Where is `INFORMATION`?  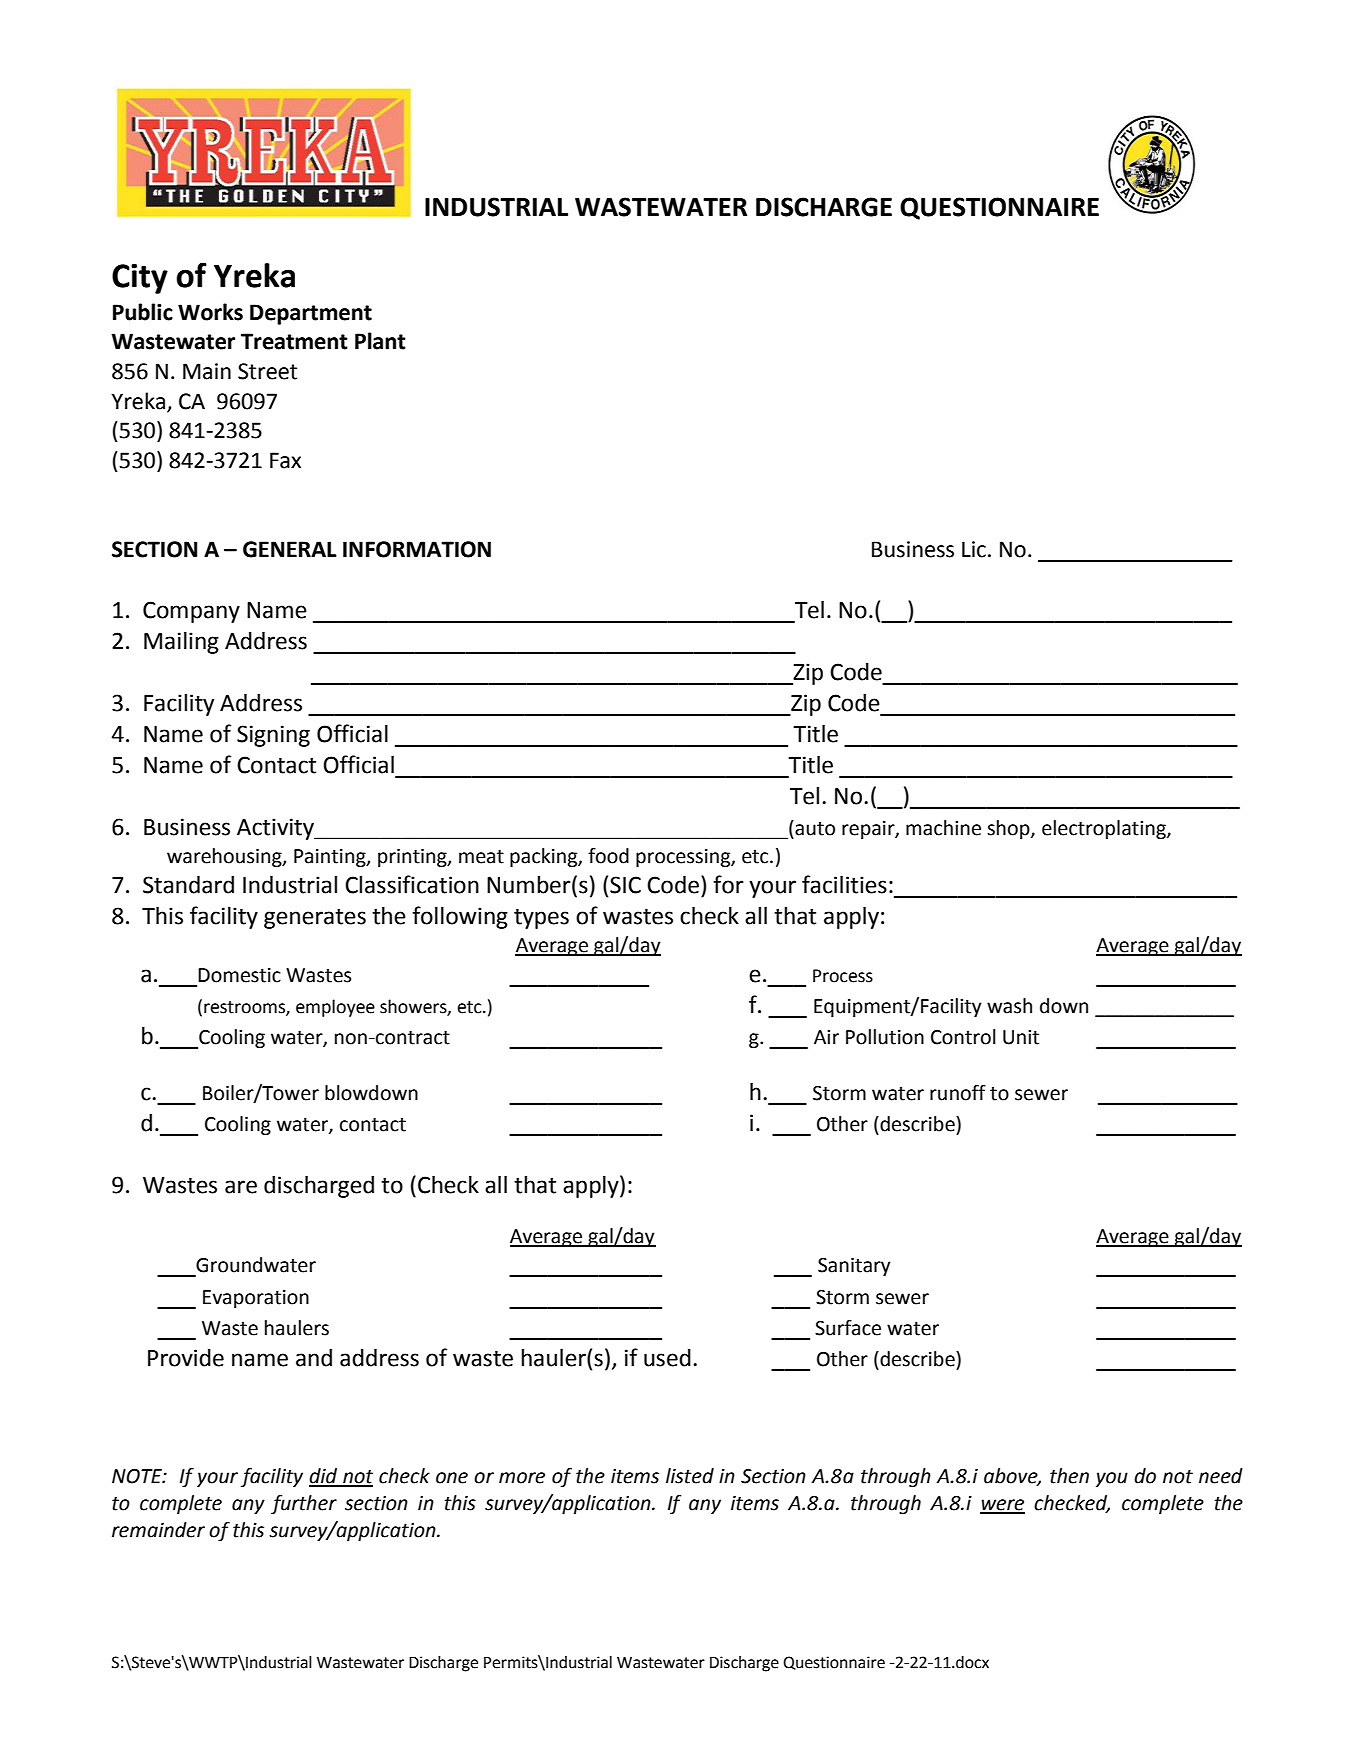 INFORMATION is located at coordinates (417, 549).
